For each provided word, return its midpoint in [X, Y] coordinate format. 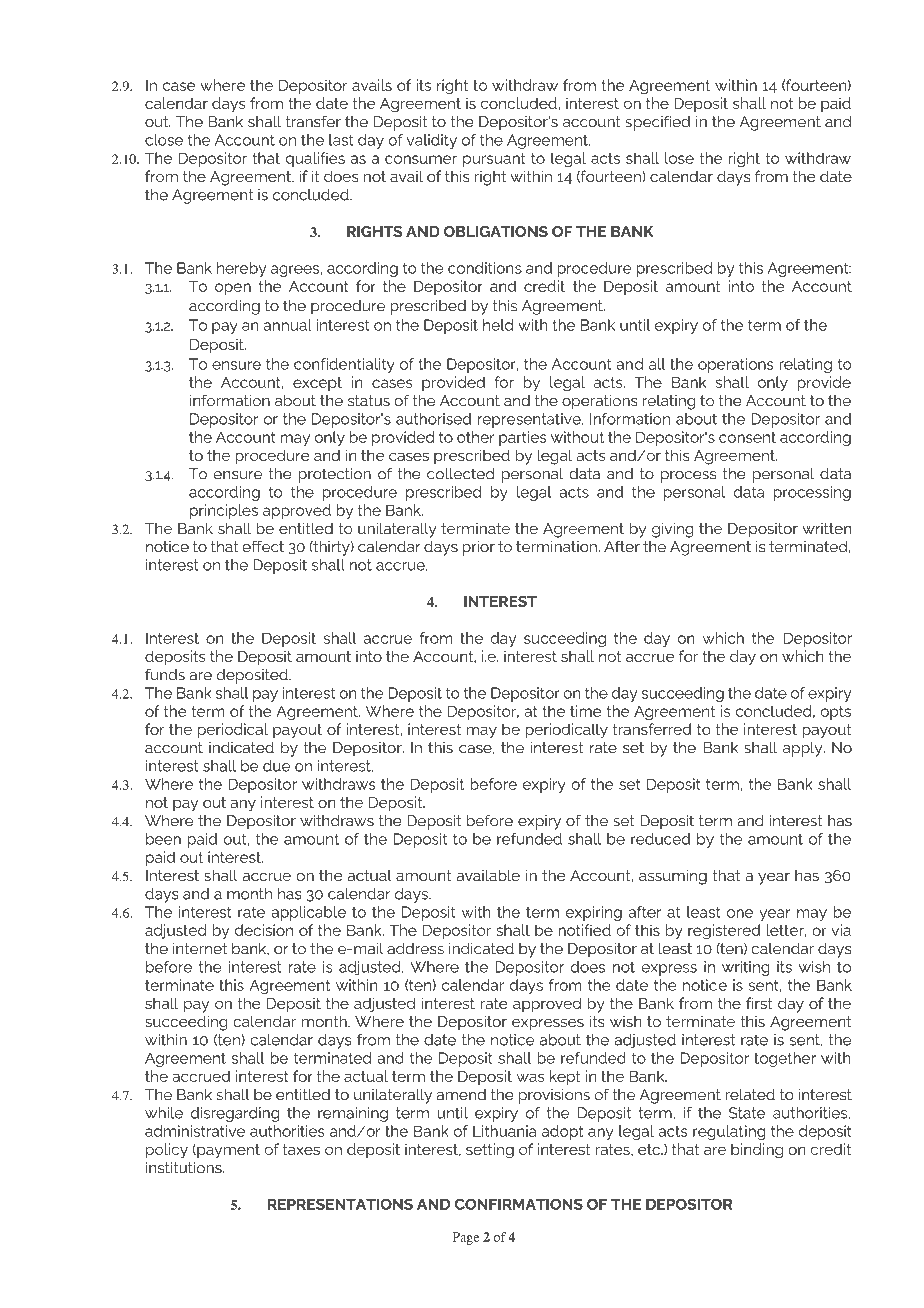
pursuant [494, 160]
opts [835, 713]
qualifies [315, 159]
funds [165, 674]
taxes [301, 1149]
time [586, 711]
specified [657, 123]
